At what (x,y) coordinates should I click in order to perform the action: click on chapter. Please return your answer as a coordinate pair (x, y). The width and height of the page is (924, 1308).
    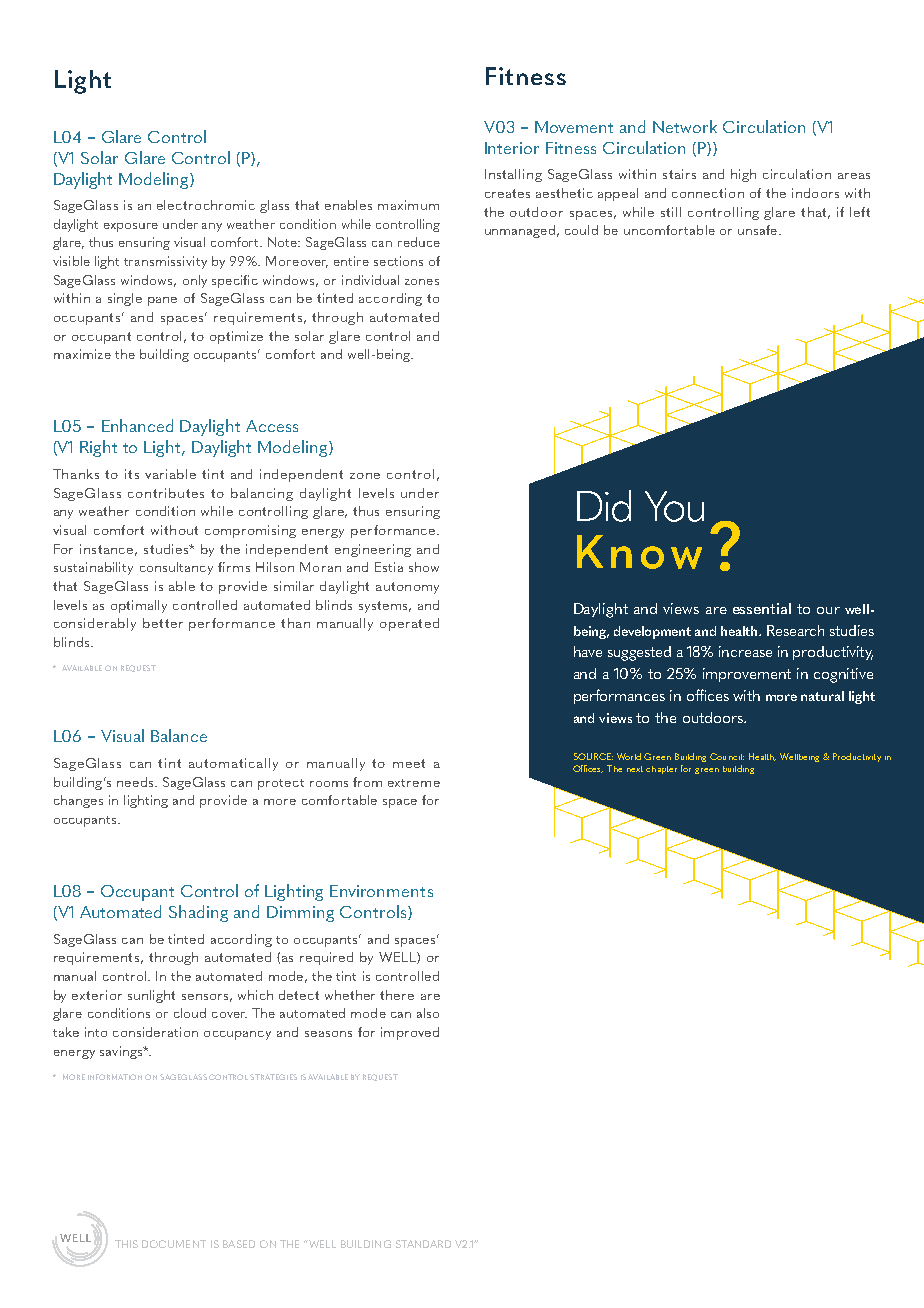
    Looking at the image, I should click on (661, 770).
